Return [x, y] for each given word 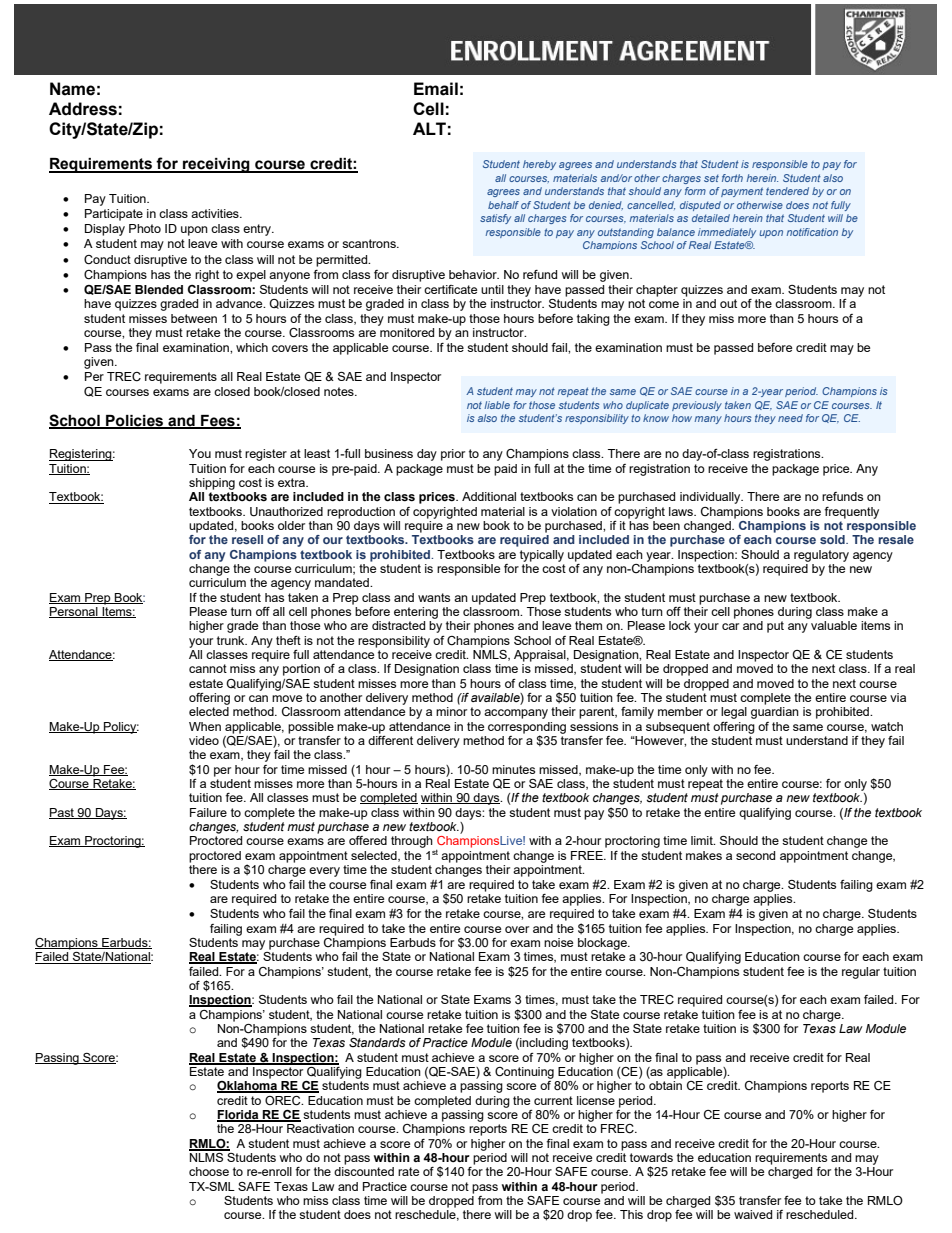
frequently [851, 513]
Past [62, 813]
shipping [212, 484]
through [412, 842]
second [755, 855]
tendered [787, 191]
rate [408, 1171]
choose [209, 1171]
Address [83, 109]
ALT [429, 128]
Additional [489, 496]
